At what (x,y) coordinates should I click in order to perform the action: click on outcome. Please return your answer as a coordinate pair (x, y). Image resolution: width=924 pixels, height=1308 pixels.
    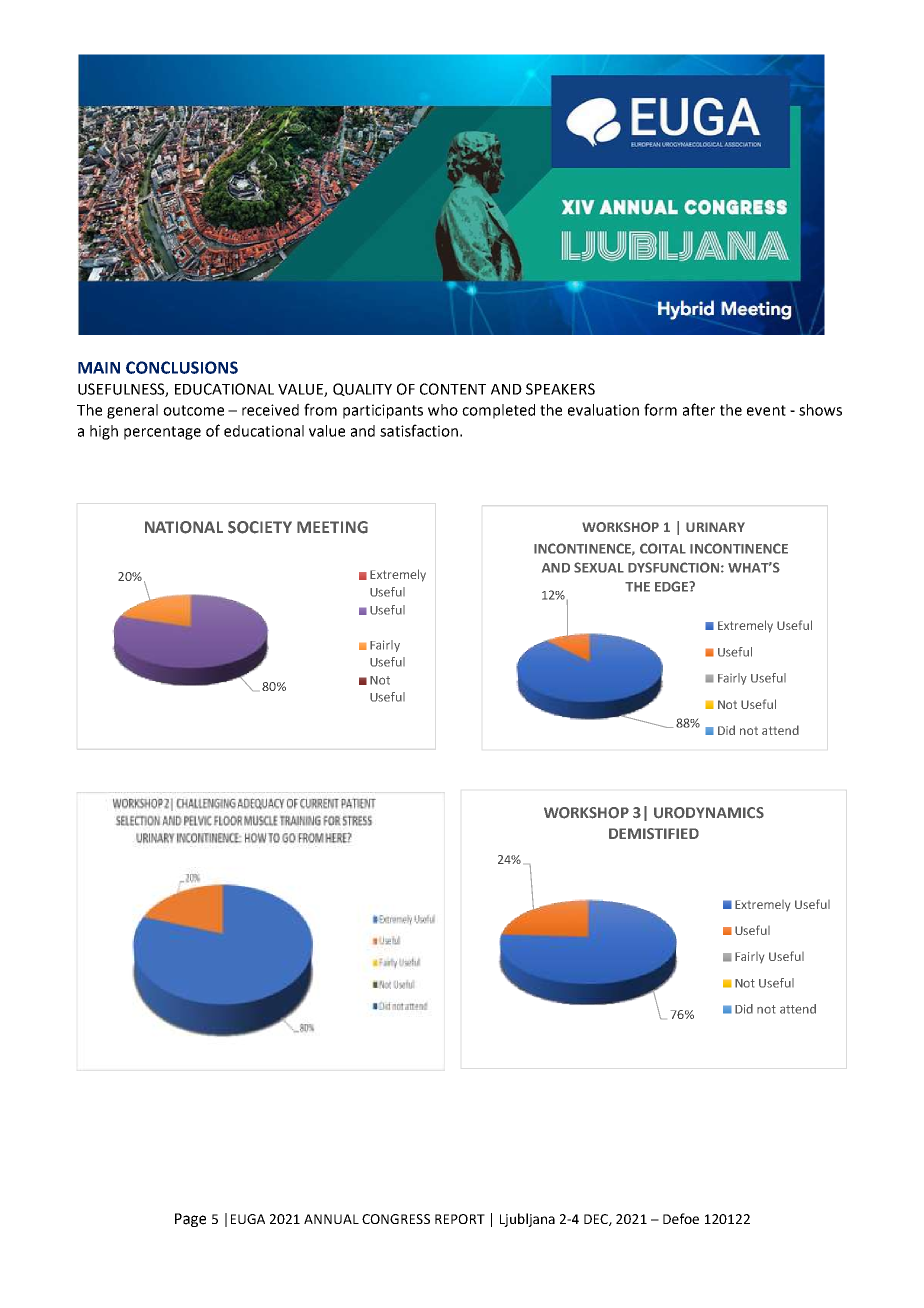
    Looking at the image, I should click on (193, 410).
